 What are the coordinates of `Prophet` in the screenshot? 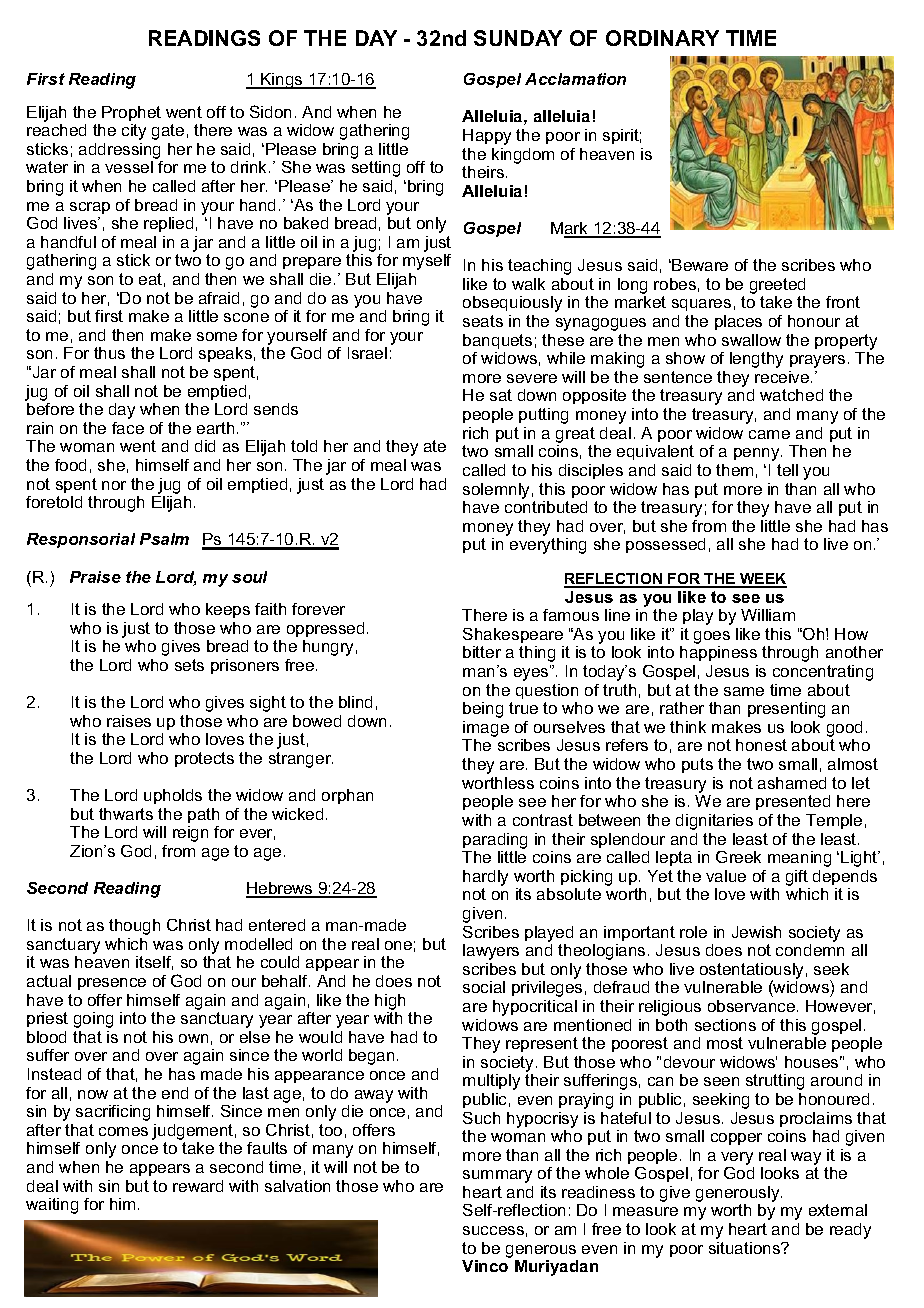 It's located at (131, 113).
